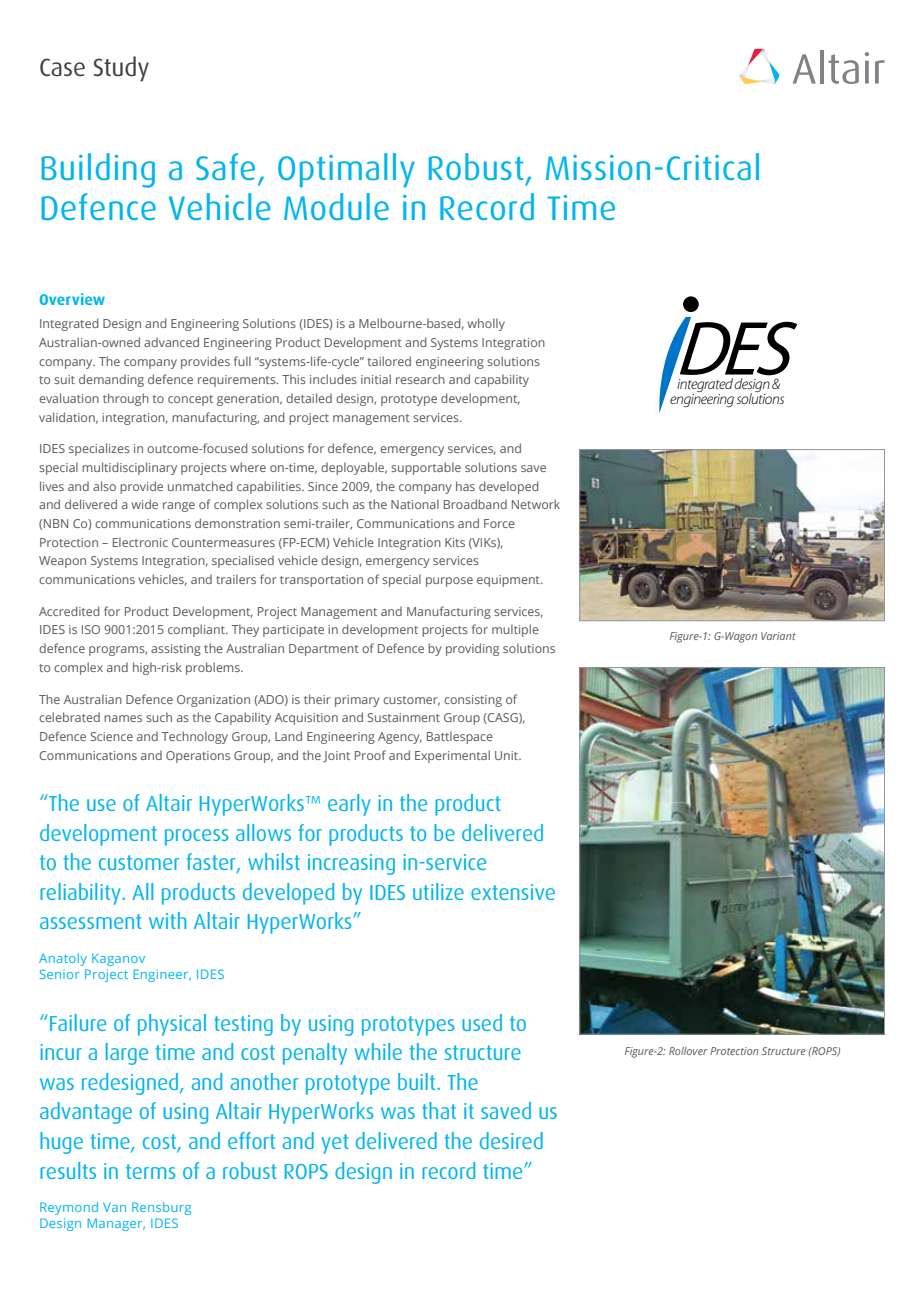 Image resolution: width=924 pixels, height=1308 pixels. Describe the element at coordinates (335, 1144) in the document. I see `yet` at that location.
